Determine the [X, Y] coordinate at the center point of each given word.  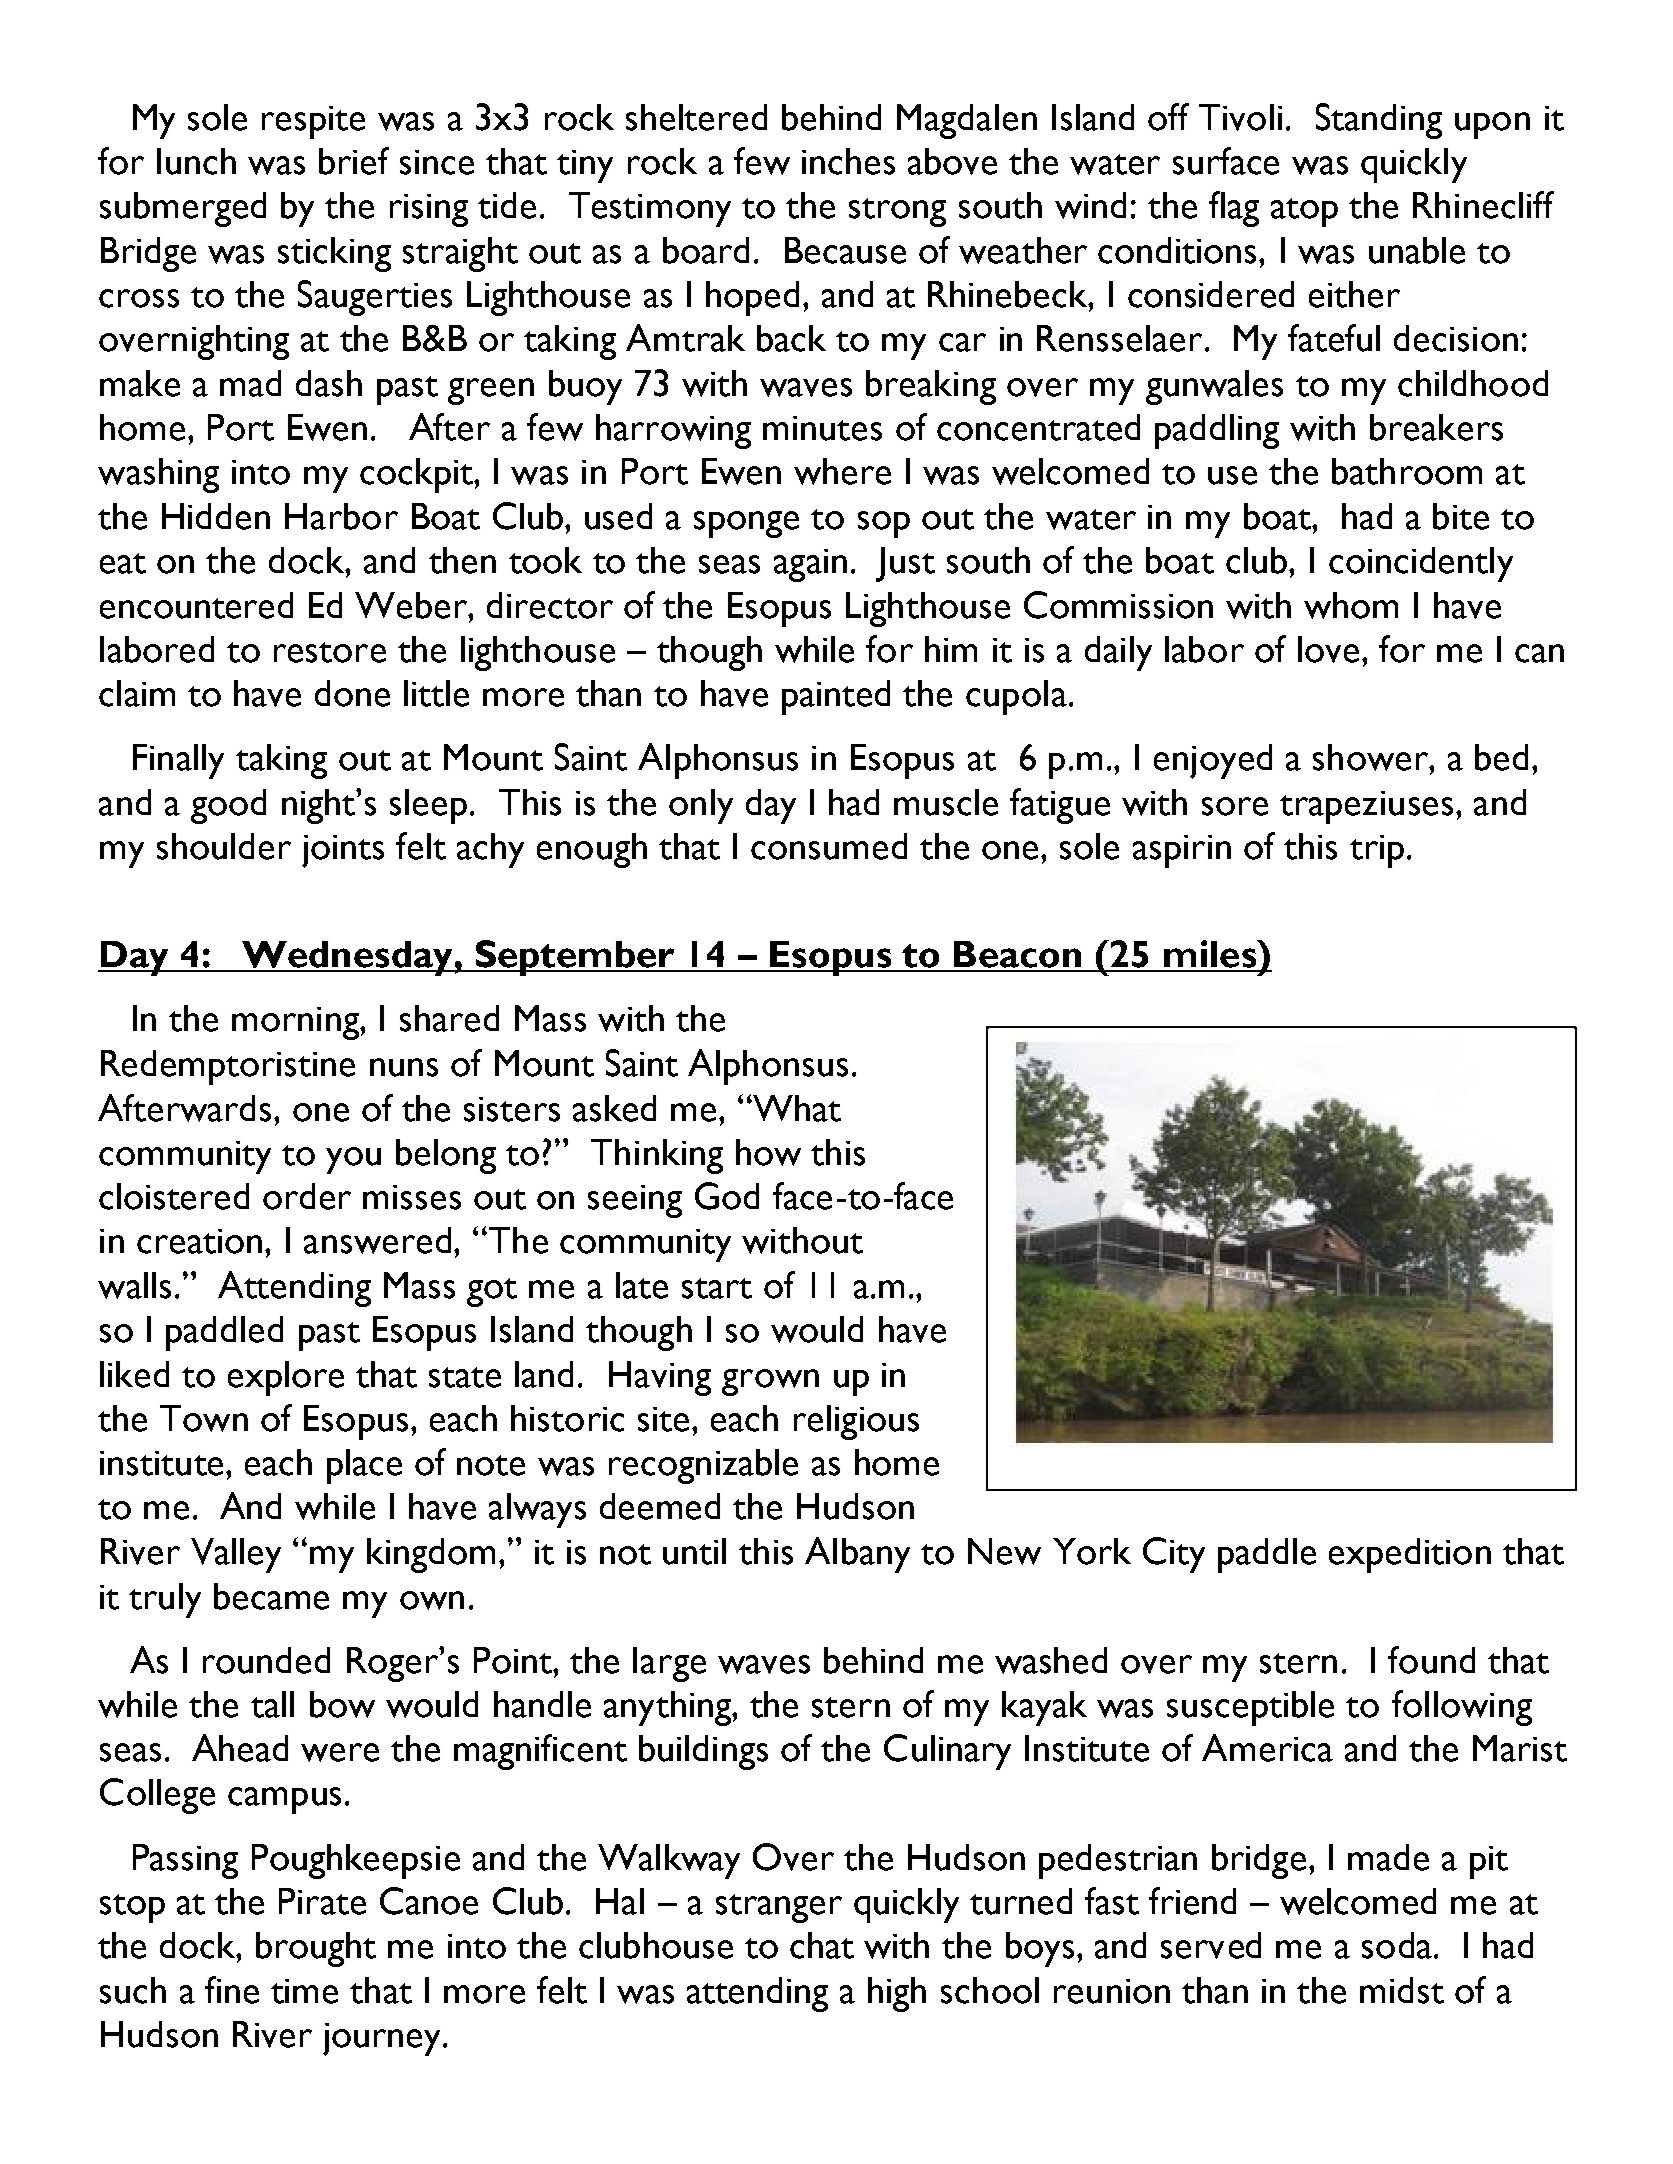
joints [343, 851]
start [717, 1288]
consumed [829, 846]
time [304, 1991]
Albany [857, 1555]
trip [1377, 851]
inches [848, 161]
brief [354, 161]
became [271, 1596]
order [307, 1196]
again [810, 565]
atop [1304, 212]
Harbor [341, 516]
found [1431, 1660]
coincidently [1421, 564]
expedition [1410, 1555]
